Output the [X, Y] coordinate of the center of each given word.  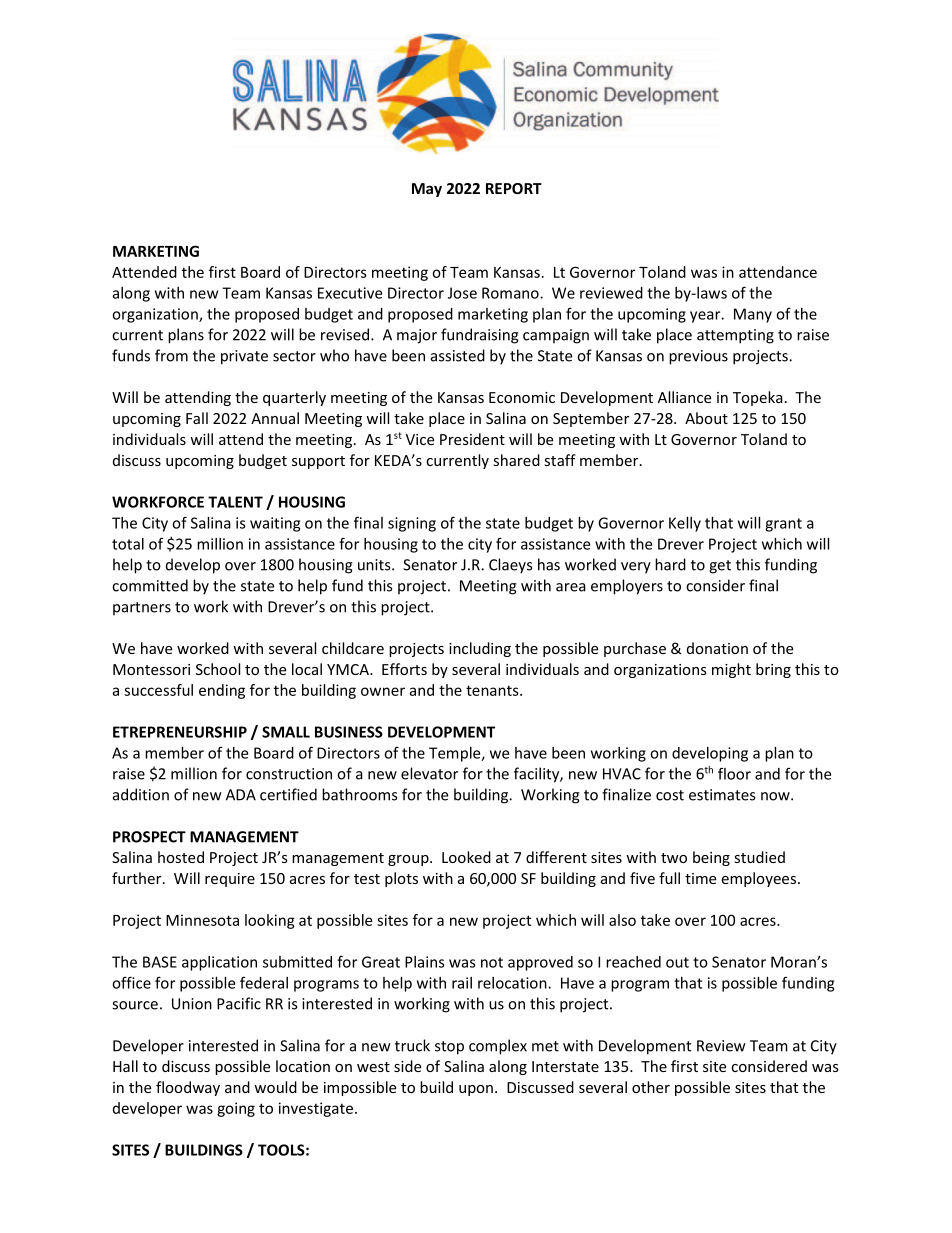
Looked [466, 857]
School [218, 669]
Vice [420, 439]
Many [753, 315]
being [711, 858]
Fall [197, 418]
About [706, 418]
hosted [181, 857]
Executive [350, 293]
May [427, 190]
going [236, 1109]
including [480, 649]
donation [717, 648]
